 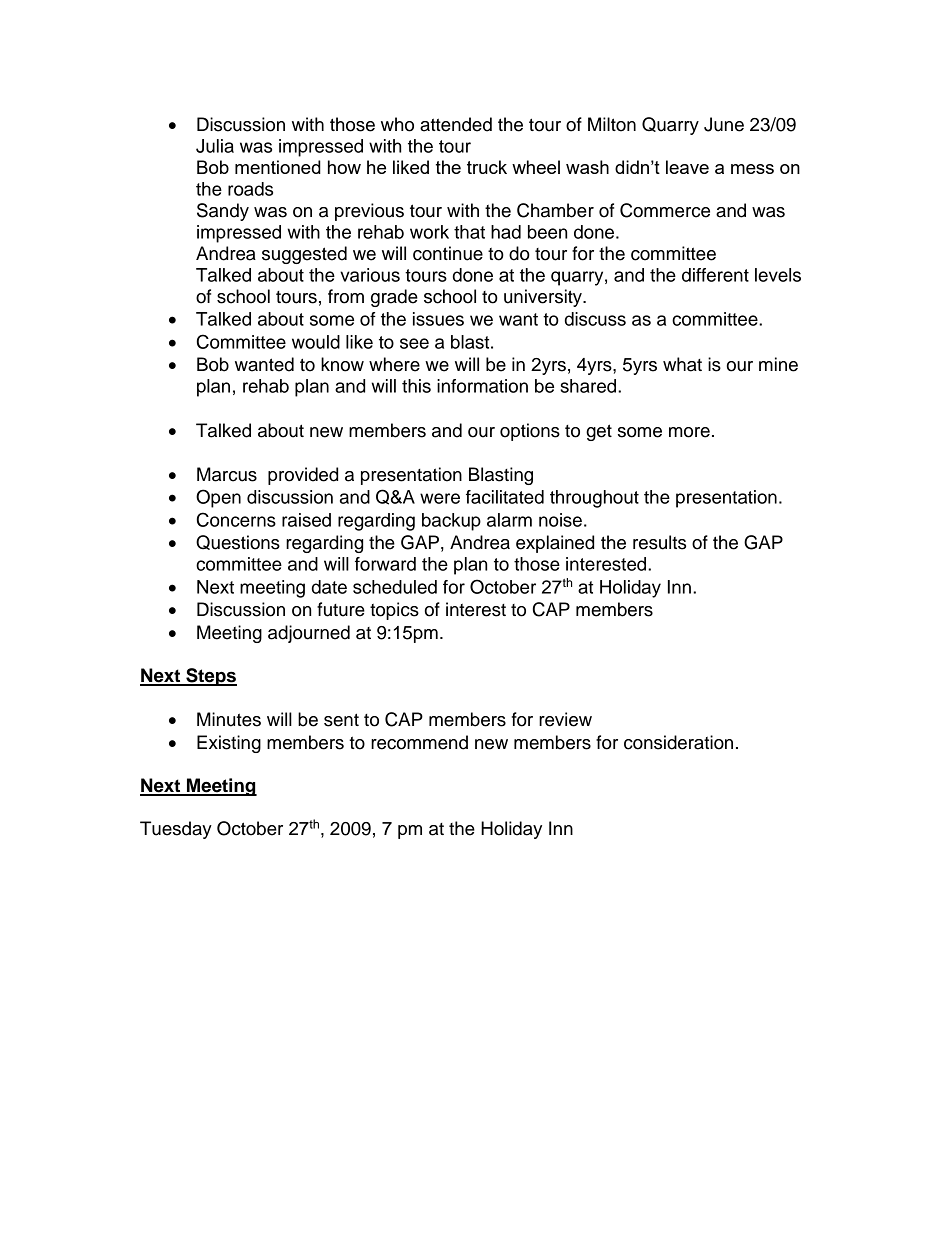 I want to click on Marcus, so click(x=227, y=474).
